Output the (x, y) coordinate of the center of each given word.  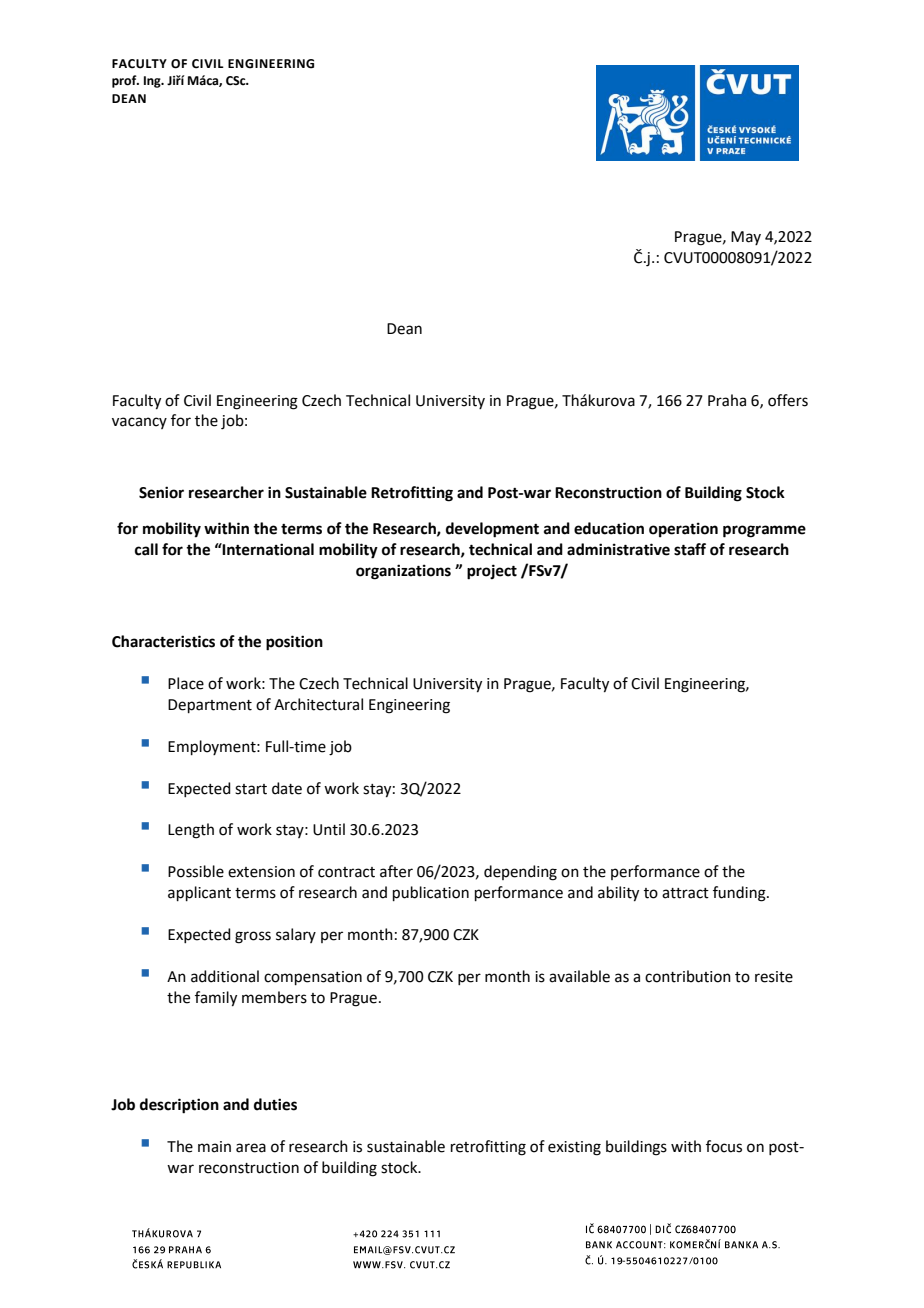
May (746, 238)
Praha (727, 400)
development (492, 530)
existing (574, 1148)
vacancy (139, 423)
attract (685, 893)
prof (125, 81)
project (492, 572)
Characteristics (163, 641)
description (179, 1106)
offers (788, 400)
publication (431, 893)
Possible (196, 871)
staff (690, 549)
